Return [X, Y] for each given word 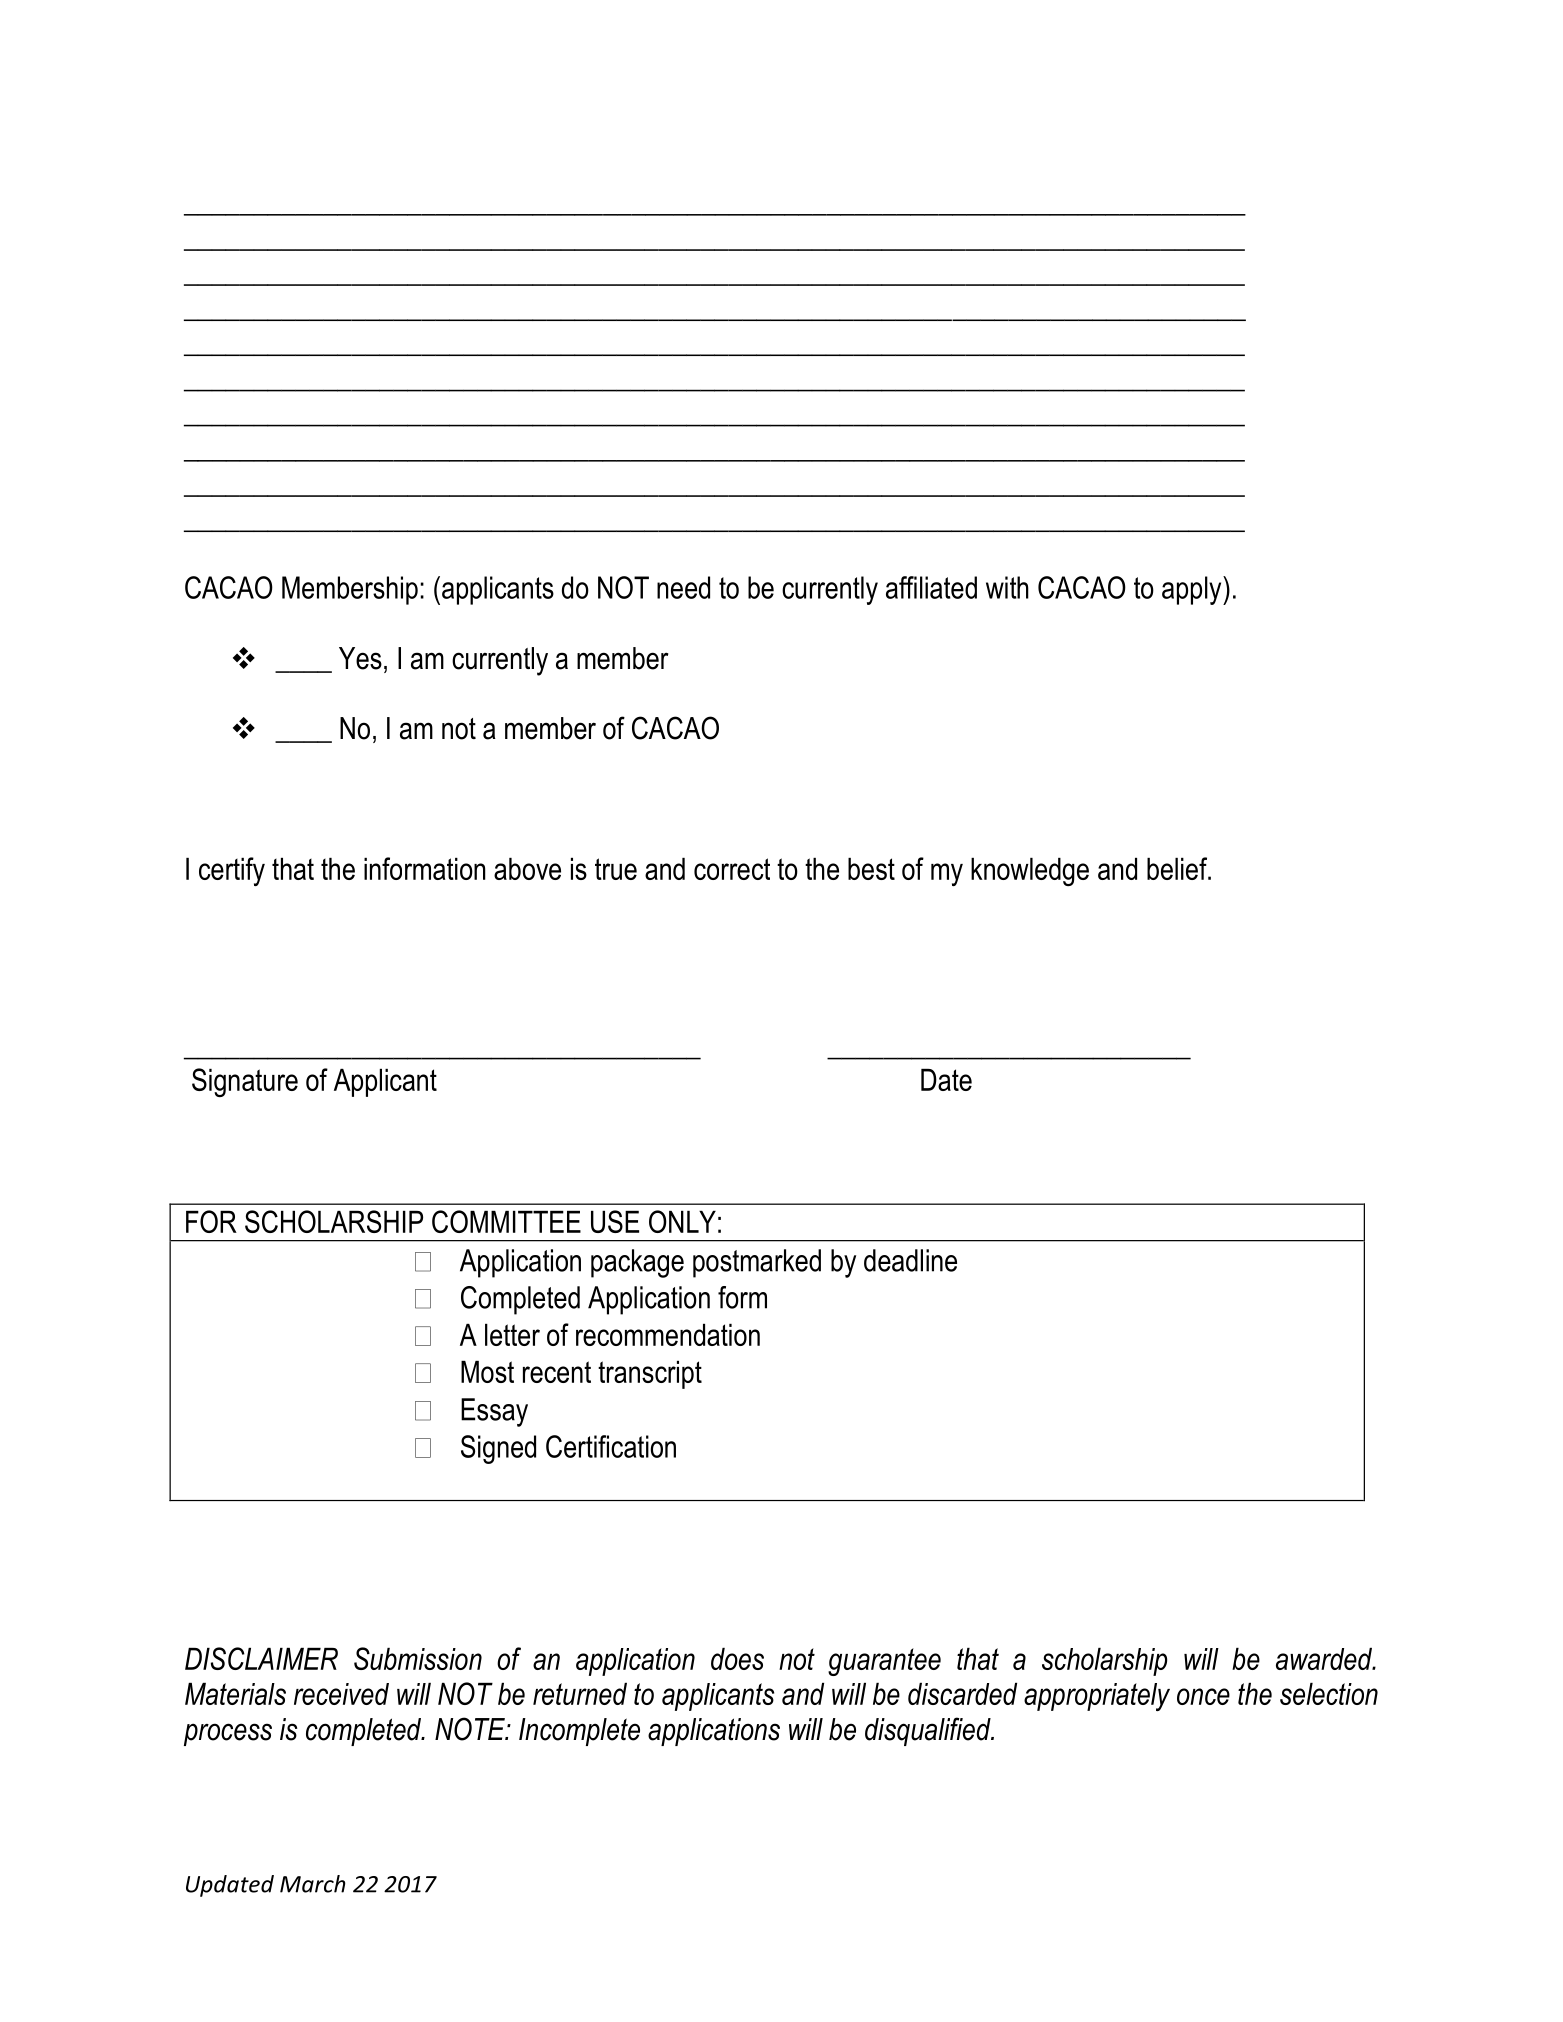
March [313, 1884]
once [1203, 1696]
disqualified [929, 1731]
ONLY [682, 1221]
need [683, 587]
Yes [360, 658]
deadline [910, 1260]
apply [1193, 590]
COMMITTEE [506, 1221]
